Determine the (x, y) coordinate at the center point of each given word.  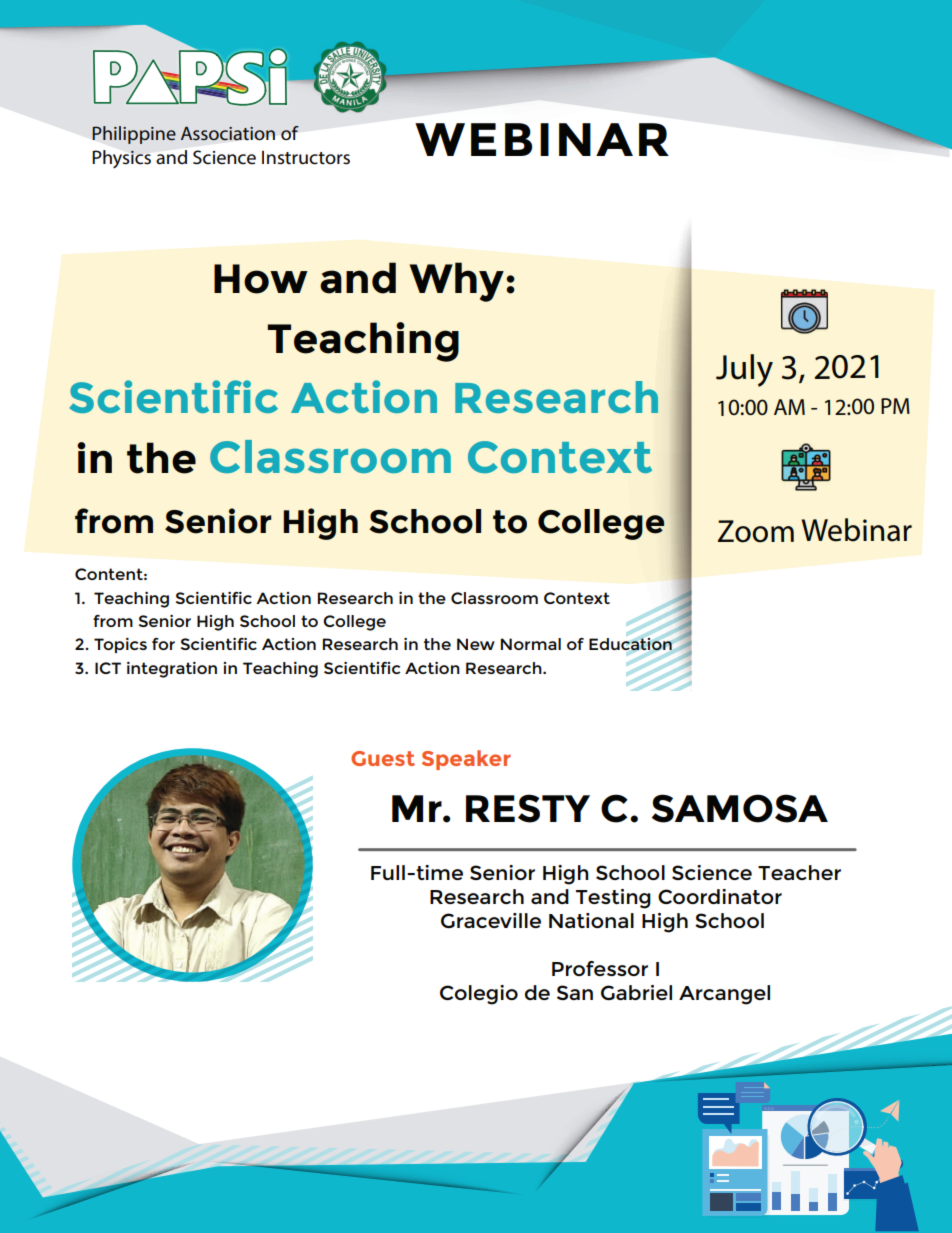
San (575, 992)
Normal (531, 644)
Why (457, 282)
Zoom (756, 531)
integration (172, 670)
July (744, 370)
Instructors (306, 158)
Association (228, 133)
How (261, 279)
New (476, 644)
